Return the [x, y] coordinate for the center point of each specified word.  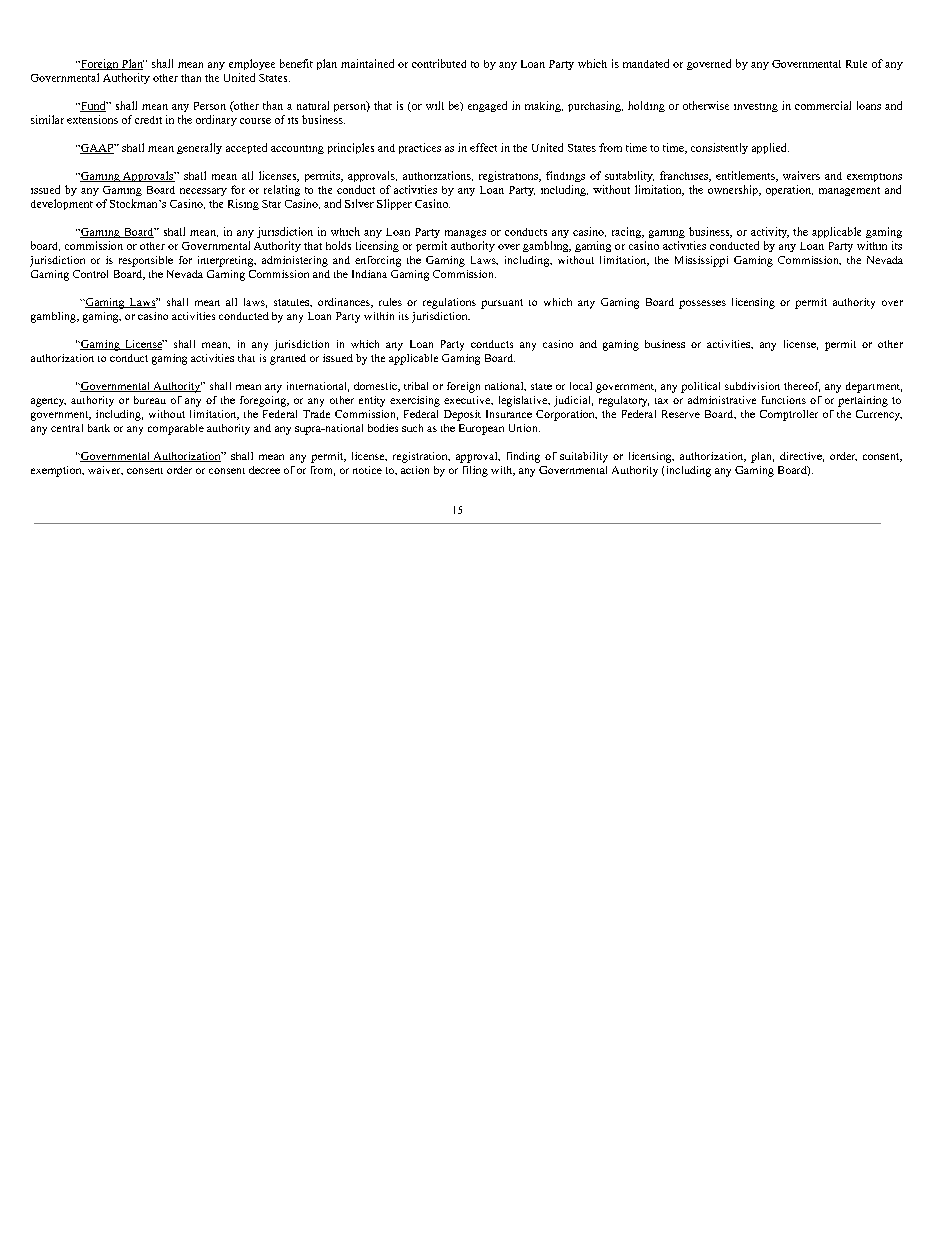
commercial [823, 105]
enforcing [378, 261]
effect [483, 147]
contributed [439, 63]
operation [789, 190]
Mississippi [701, 261]
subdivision [752, 386]
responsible [146, 261]
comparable [176, 429]
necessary [203, 192]
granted [288, 359]
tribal [416, 386]
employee [252, 64]
